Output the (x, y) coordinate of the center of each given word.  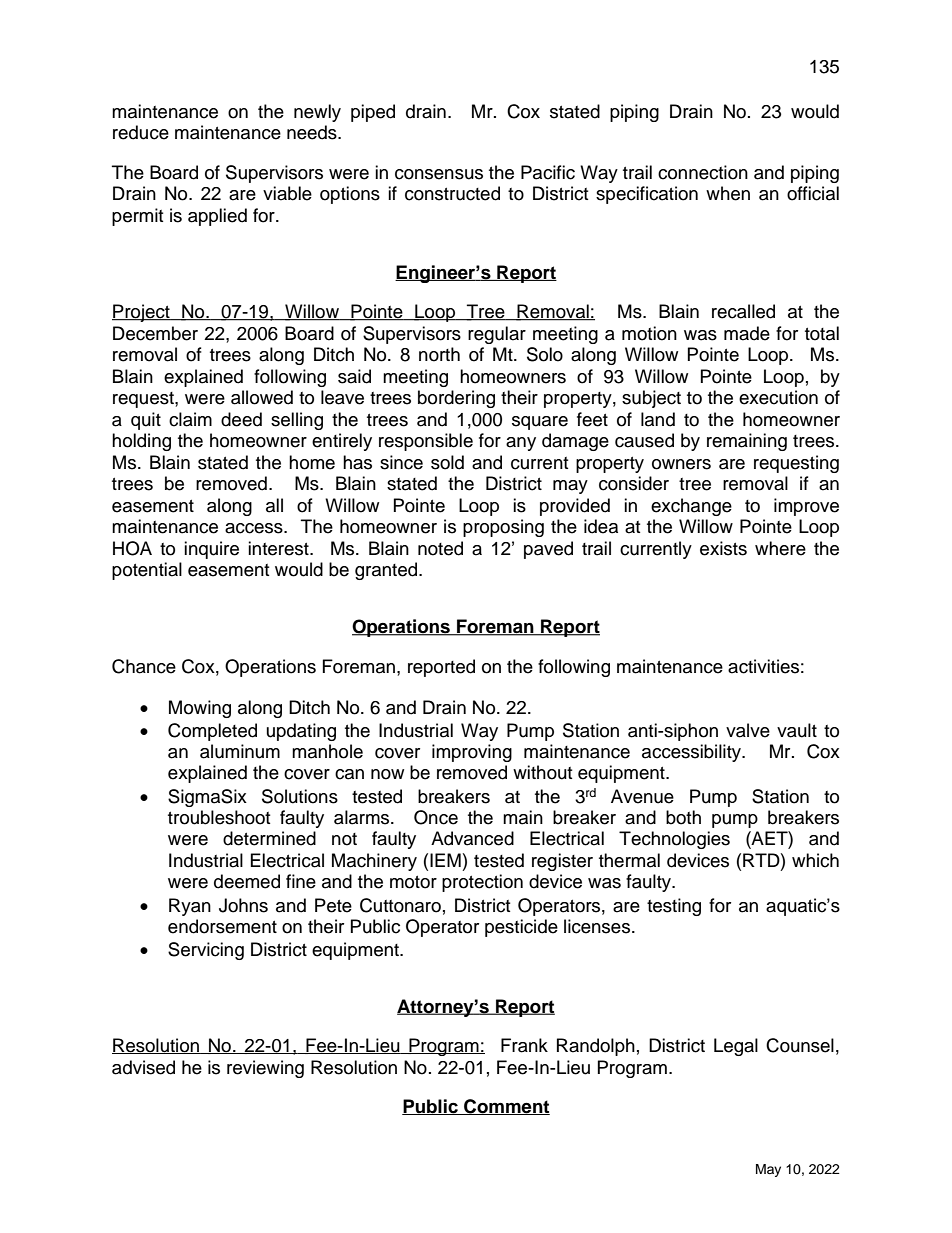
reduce (141, 132)
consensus (439, 174)
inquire (211, 550)
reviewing (265, 1069)
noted (440, 548)
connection (703, 172)
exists (723, 548)
